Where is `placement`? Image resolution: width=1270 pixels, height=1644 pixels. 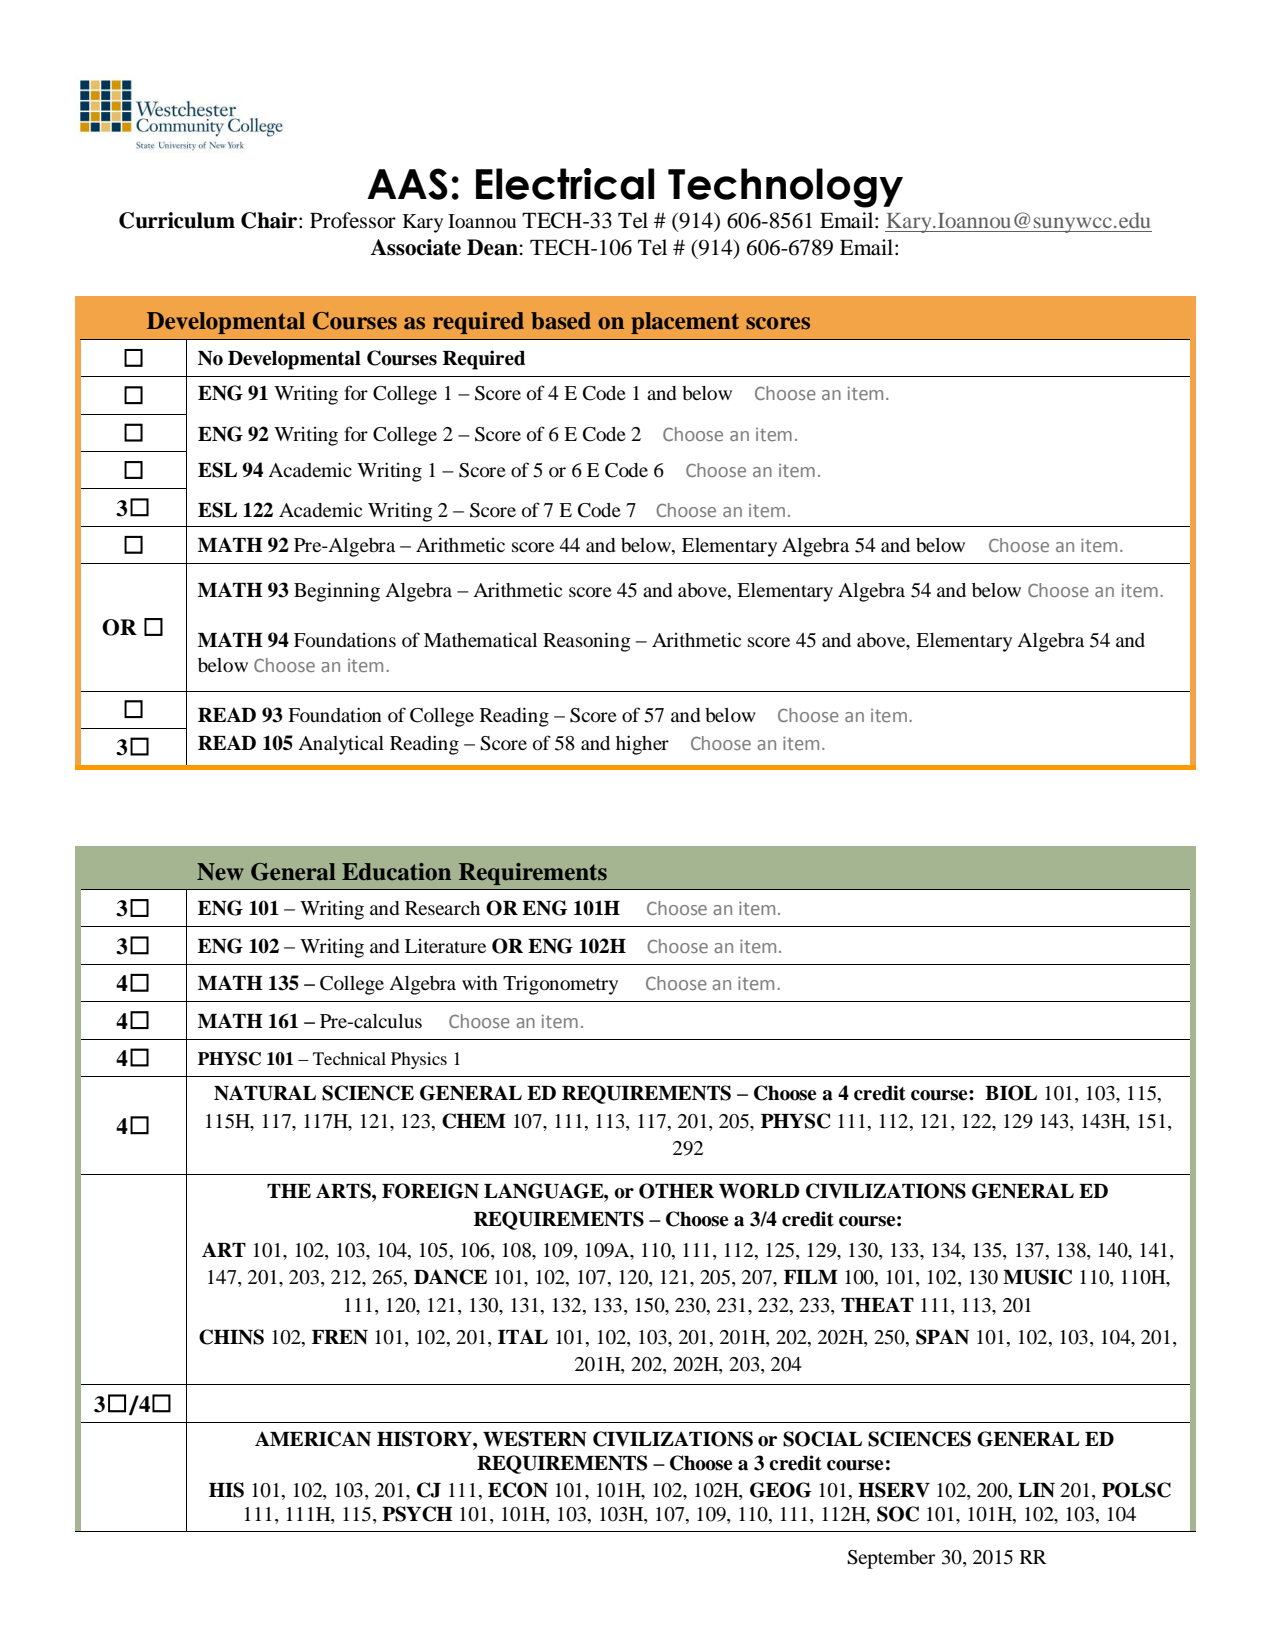 placement is located at coordinates (685, 323).
